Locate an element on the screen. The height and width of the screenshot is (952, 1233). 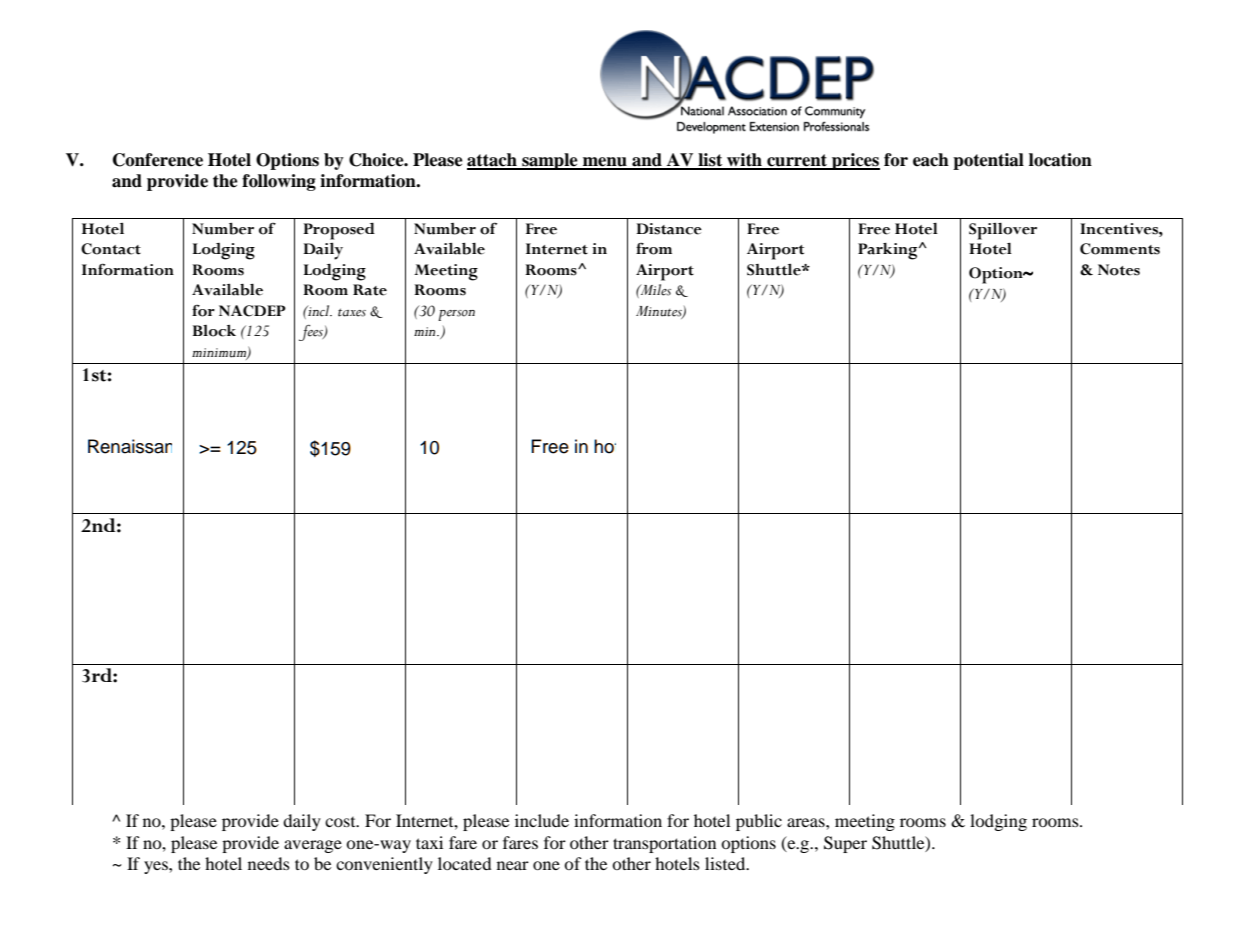
cost is located at coordinates (341, 822).
